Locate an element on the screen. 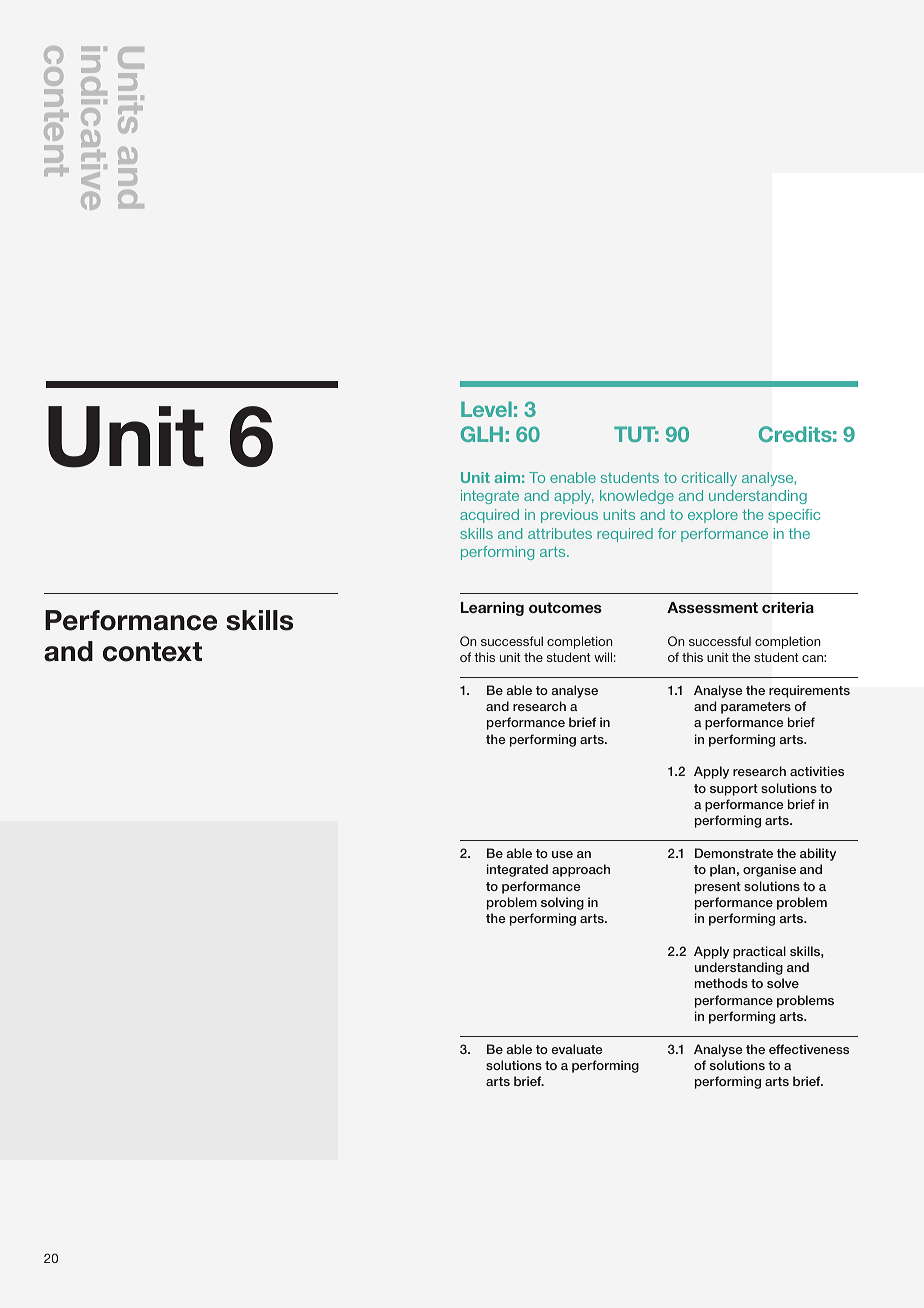  context is located at coordinates (152, 652).
